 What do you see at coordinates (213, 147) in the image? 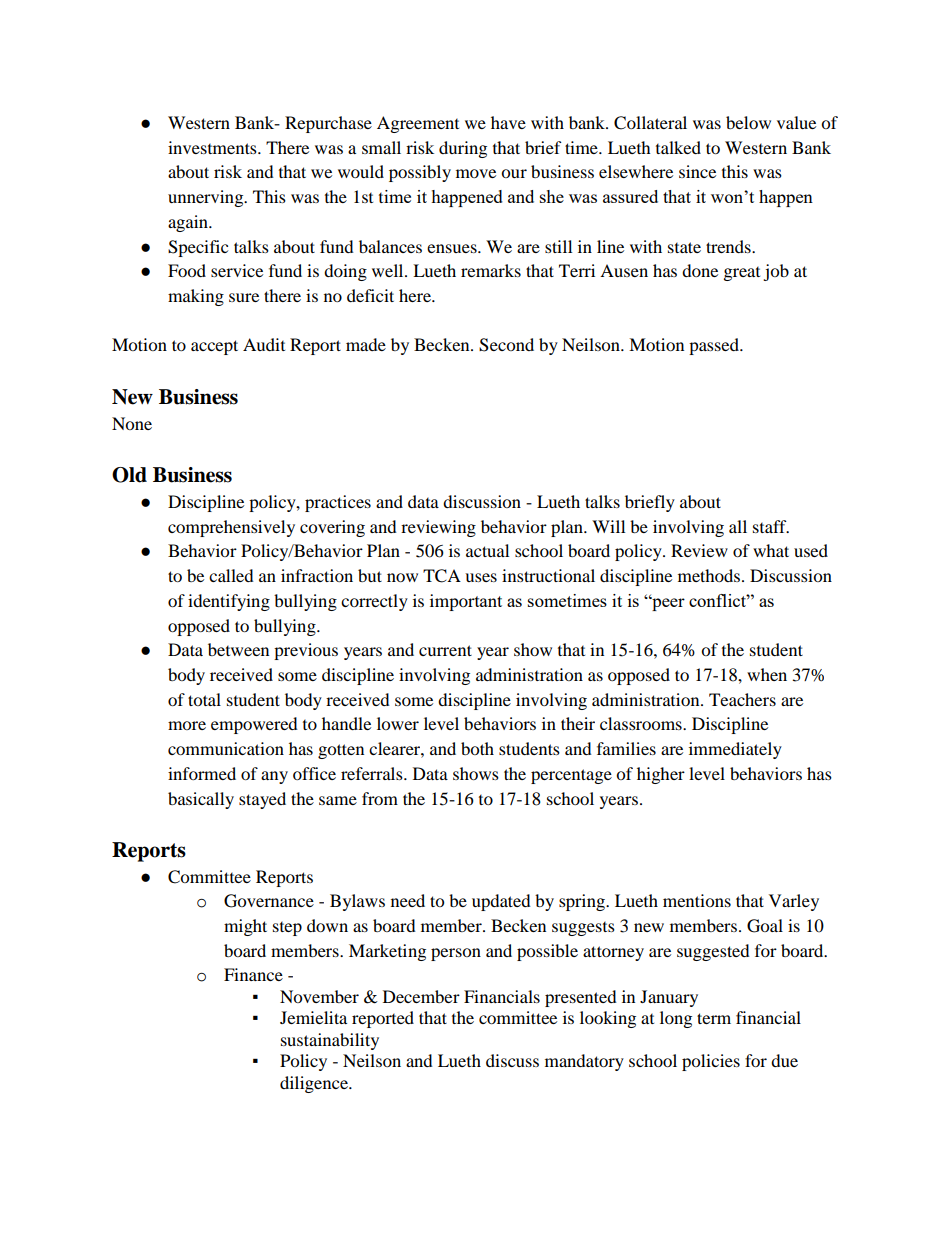
I see `investments` at bounding box center [213, 147].
